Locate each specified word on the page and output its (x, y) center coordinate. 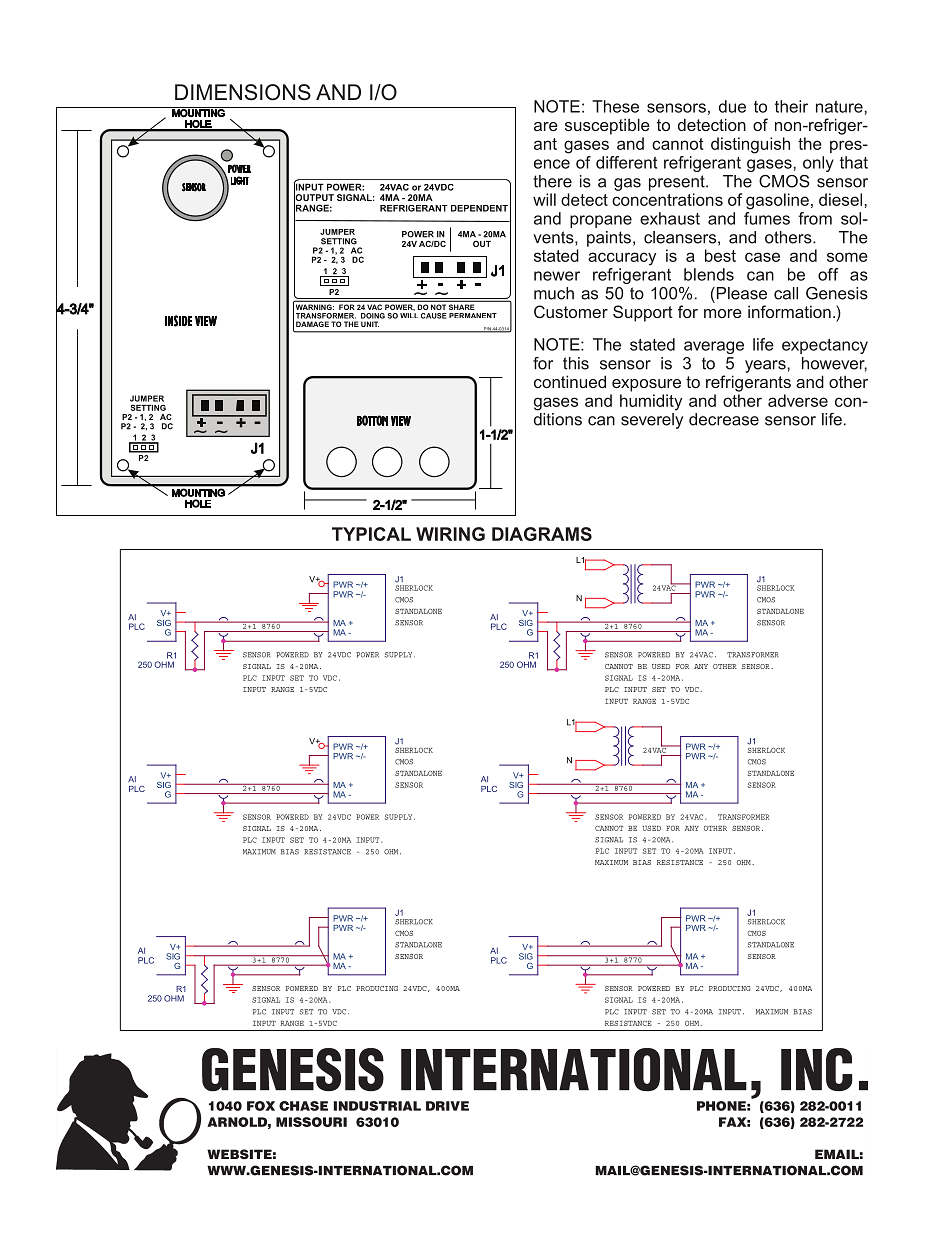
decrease (724, 419)
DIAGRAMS (542, 534)
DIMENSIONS (243, 92)
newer (557, 276)
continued (570, 381)
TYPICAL (371, 534)
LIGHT (240, 180)
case (762, 257)
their (791, 106)
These (615, 106)
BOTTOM (372, 420)
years (766, 366)
